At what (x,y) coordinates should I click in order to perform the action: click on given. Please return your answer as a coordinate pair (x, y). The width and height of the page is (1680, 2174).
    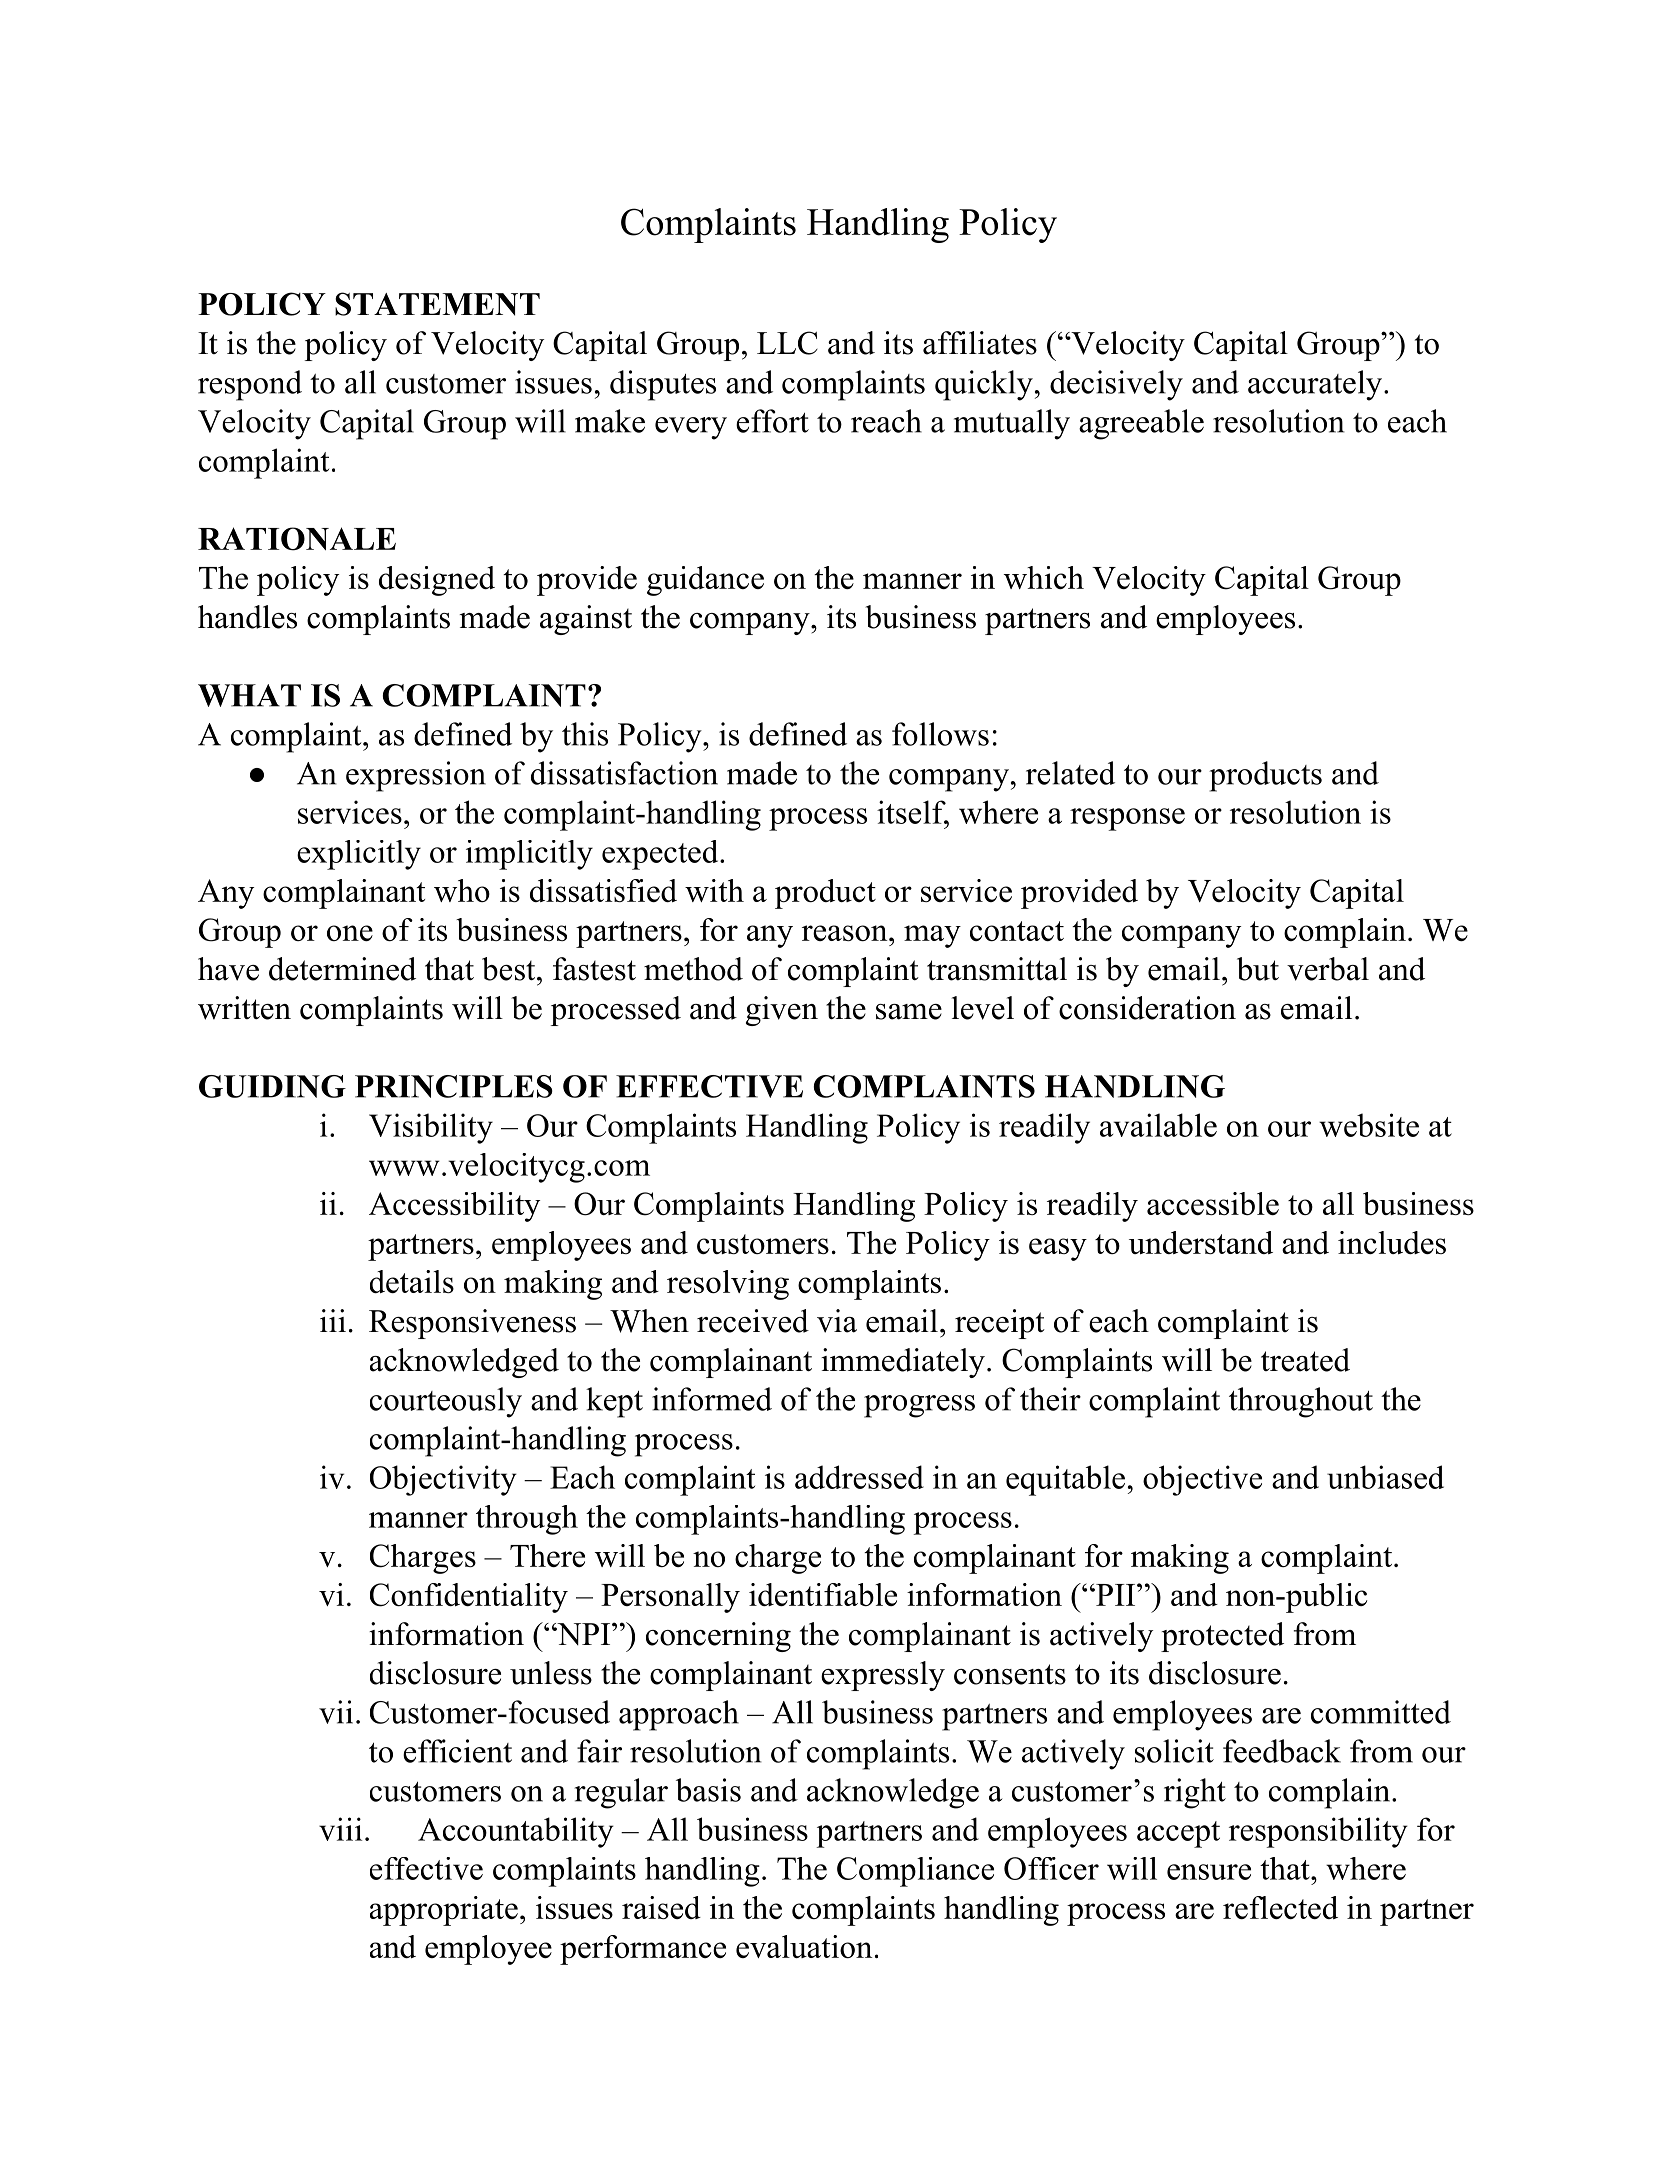
    Looking at the image, I should click on (782, 1011).
